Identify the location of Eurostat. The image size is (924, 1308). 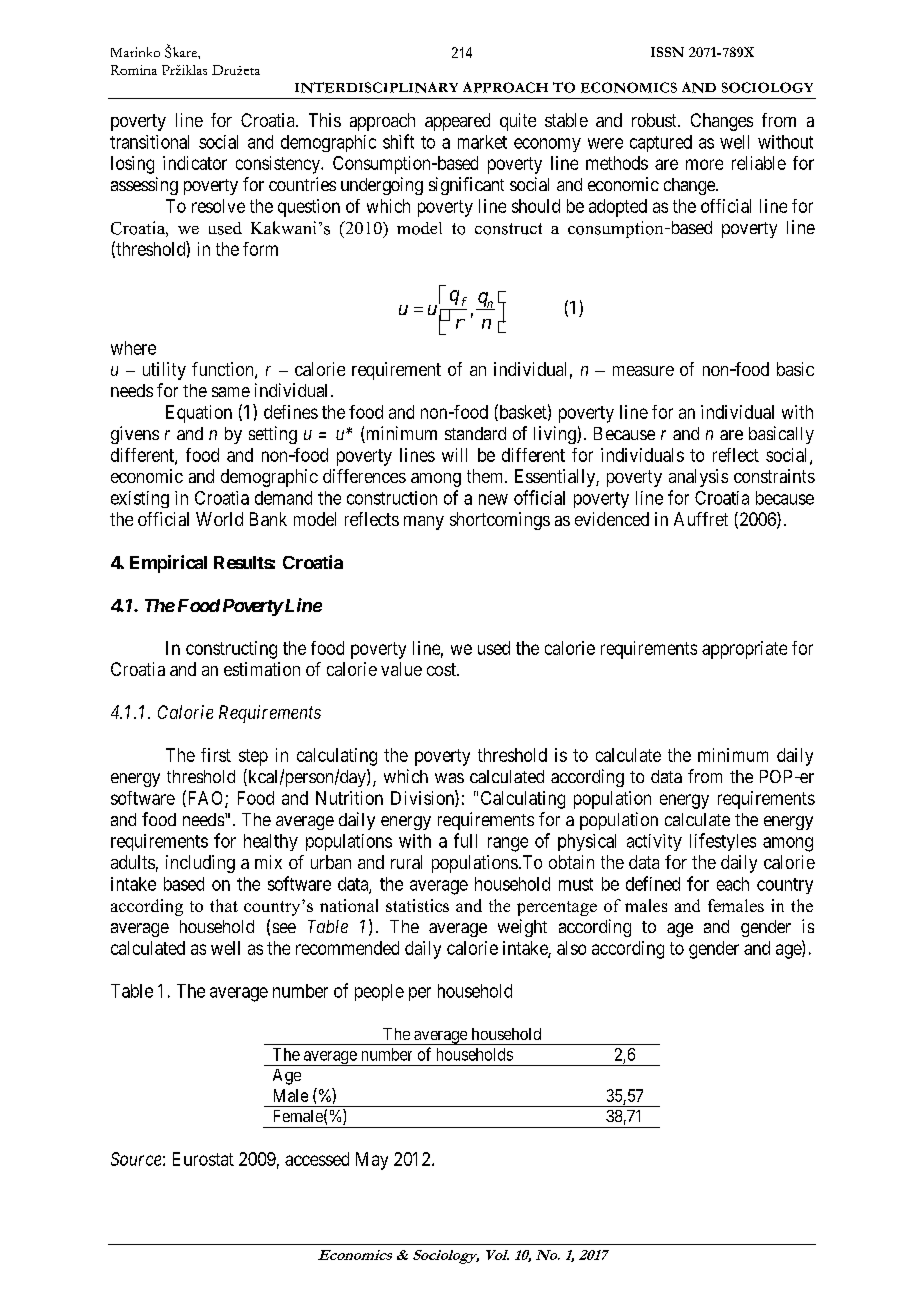
(203, 1159).
